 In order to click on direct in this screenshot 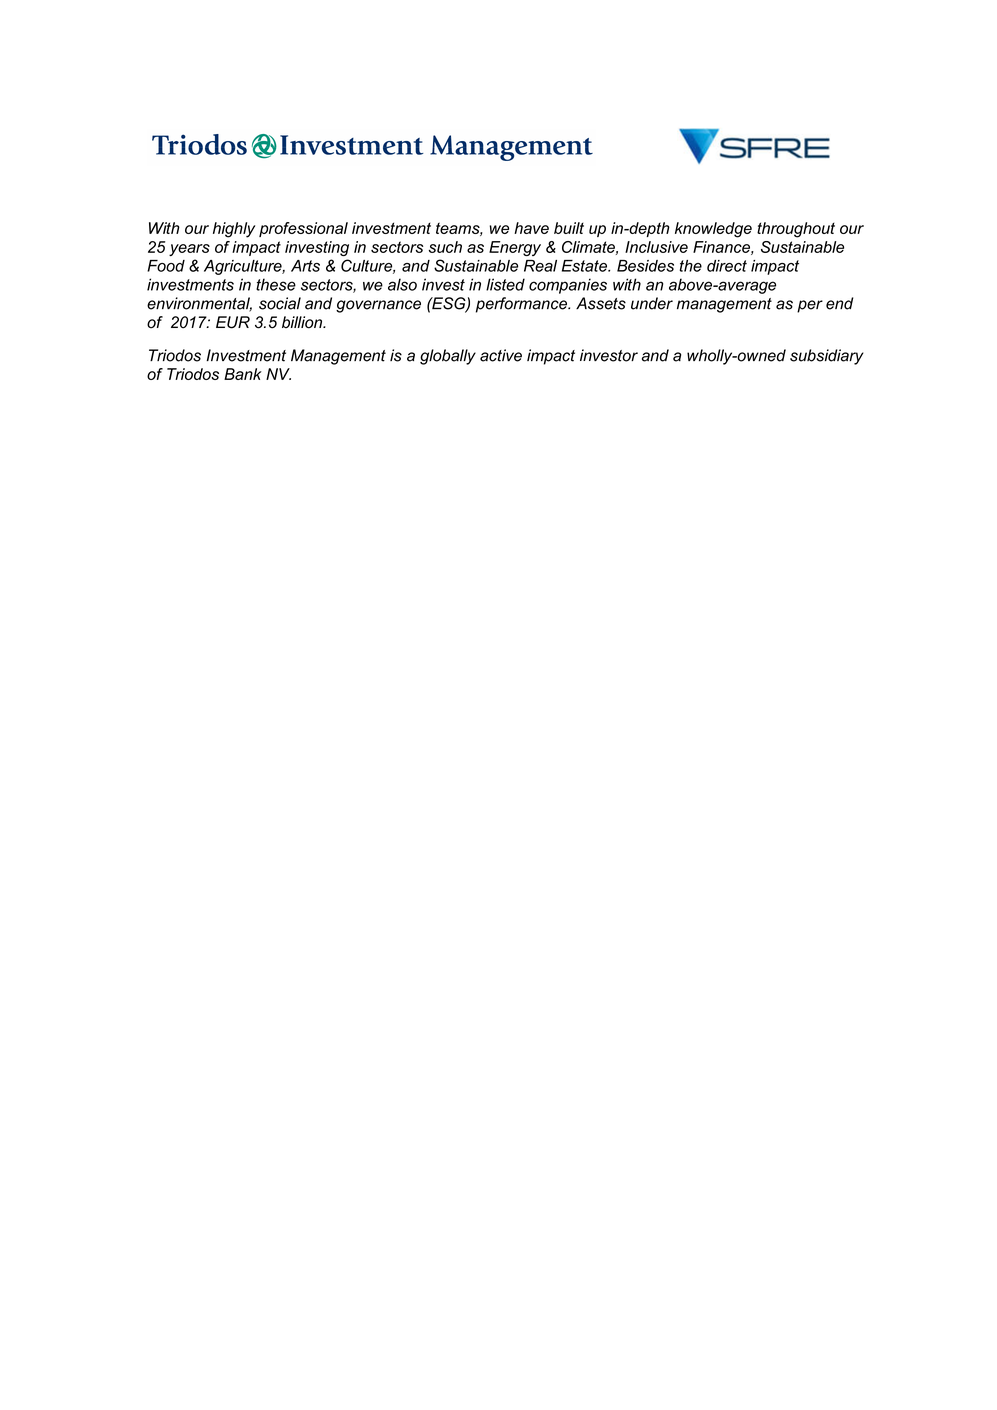, I will do `click(727, 266)`.
